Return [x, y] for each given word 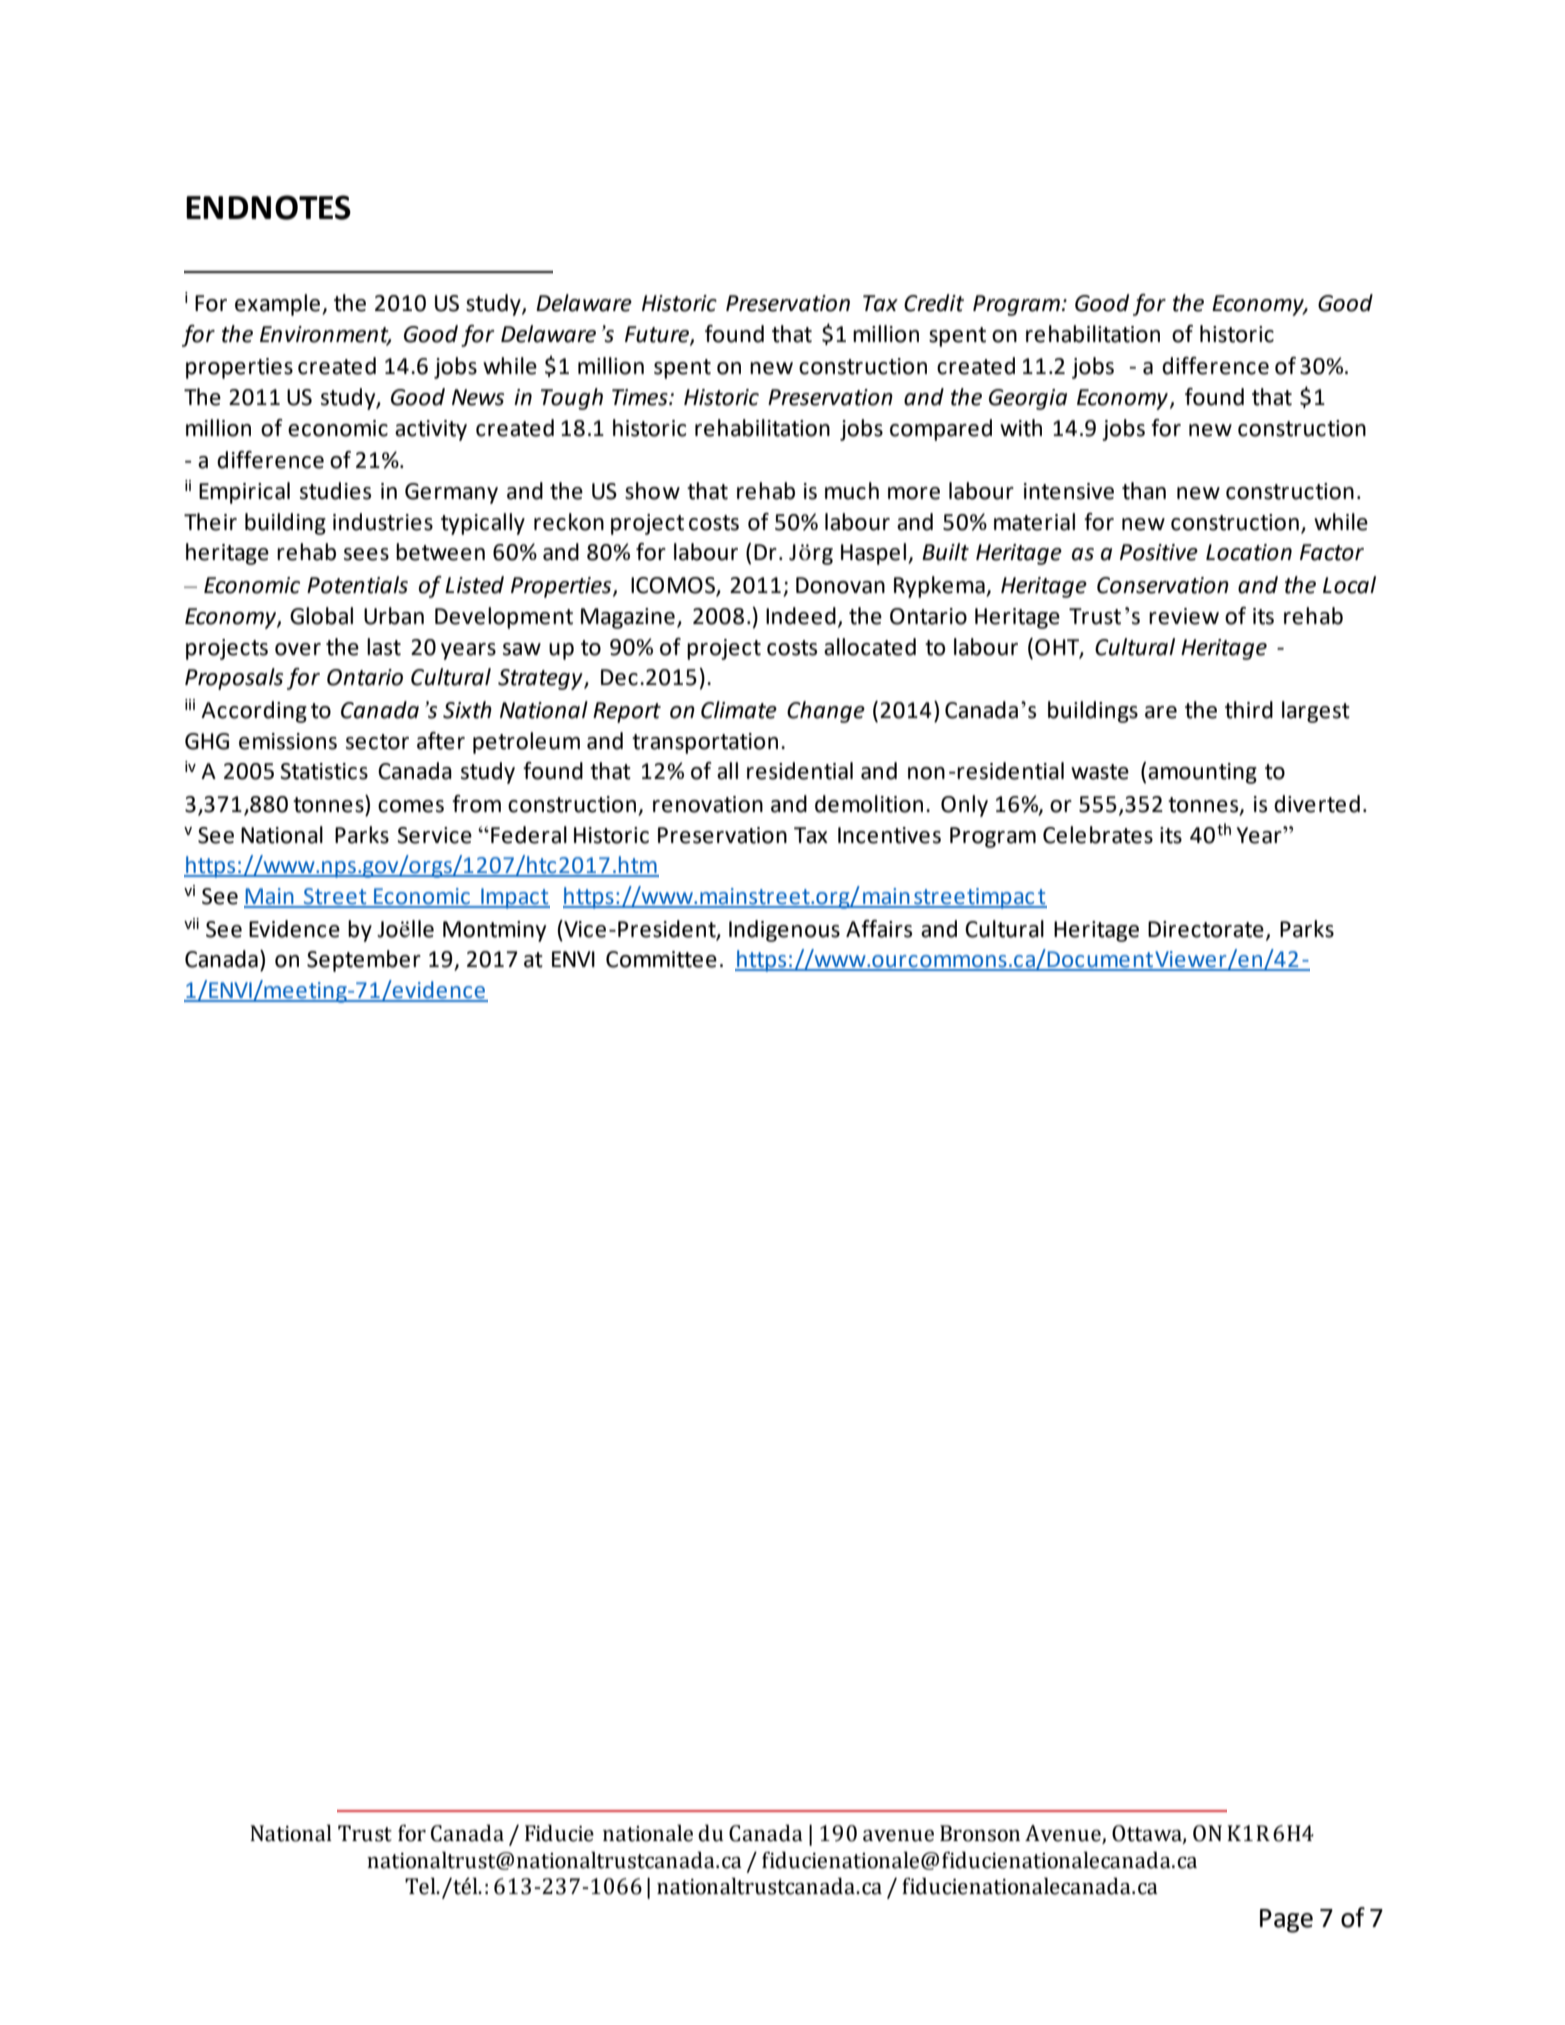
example [279, 305]
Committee [661, 959]
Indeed [801, 616]
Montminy [494, 931]
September [364, 961]
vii [191, 923]
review [1184, 616]
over [298, 649]
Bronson [980, 1833]
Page [1286, 1921]
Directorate [1206, 929]
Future [658, 335]
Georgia [1028, 399]
